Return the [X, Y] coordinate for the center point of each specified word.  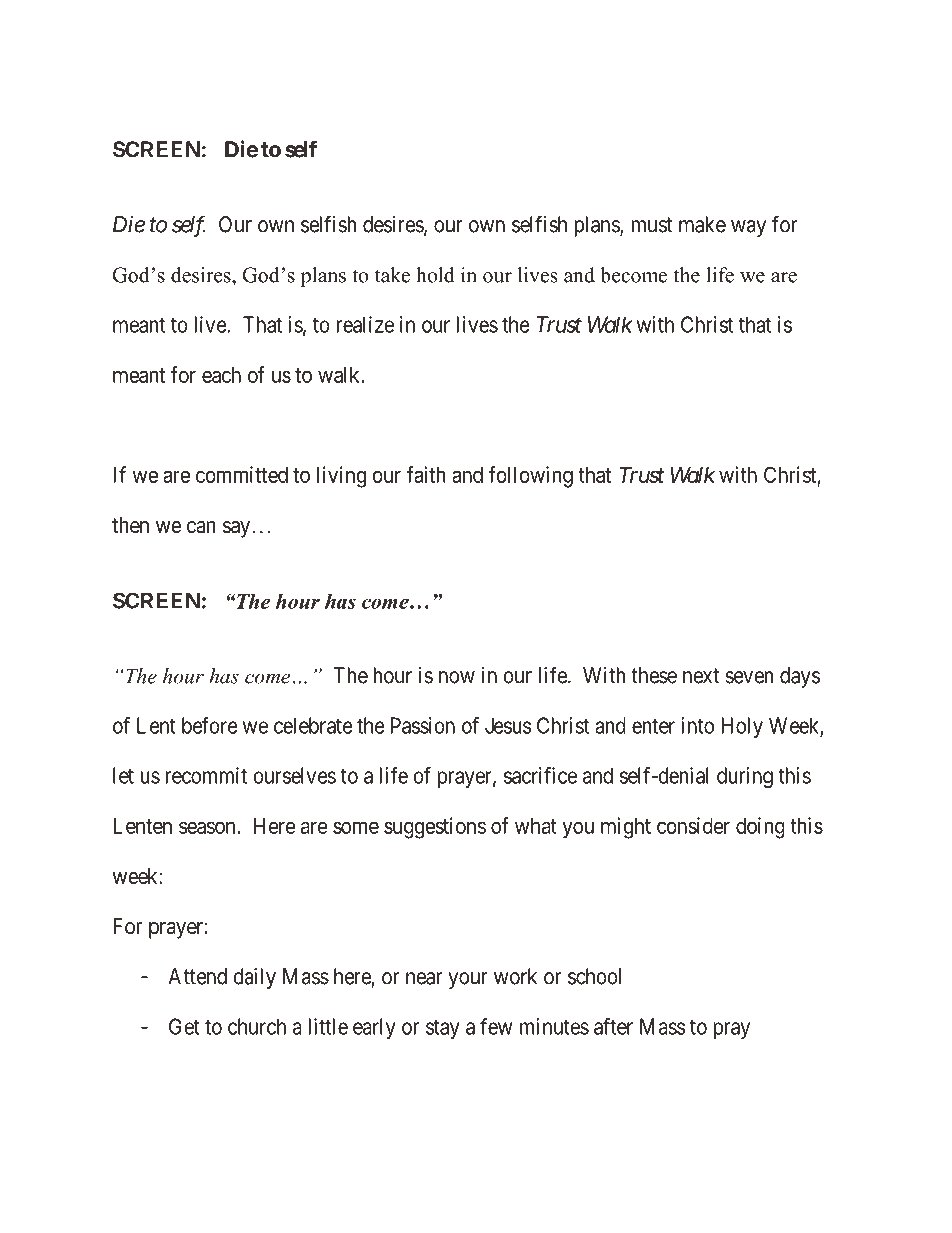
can [201, 527]
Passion [423, 725]
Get [184, 1026]
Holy [742, 727]
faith [426, 474]
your [468, 980]
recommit [206, 775]
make [702, 224]
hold [435, 275]
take [392, 275]
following [530, 477]
